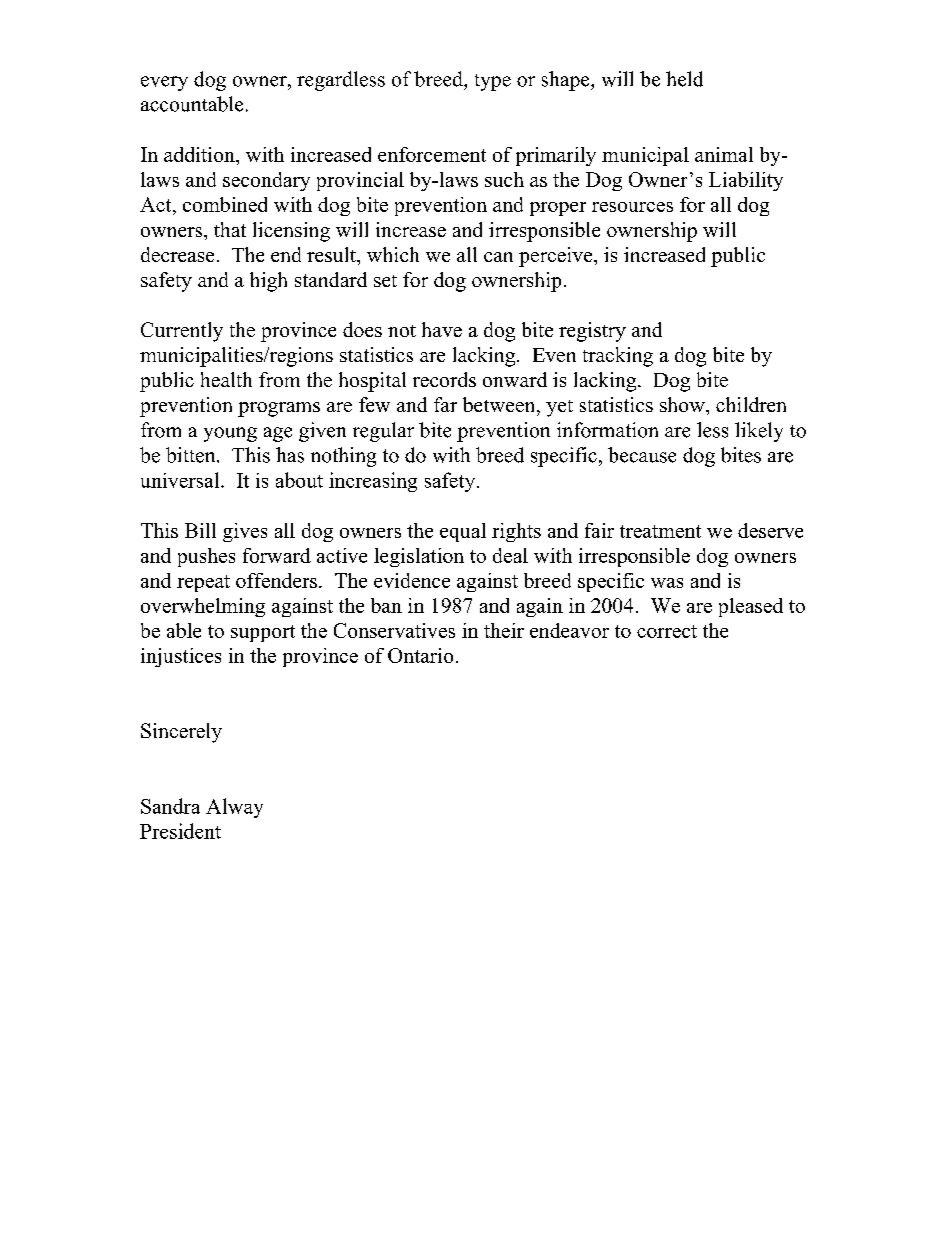  I want to click on type, so click(493, 82).
